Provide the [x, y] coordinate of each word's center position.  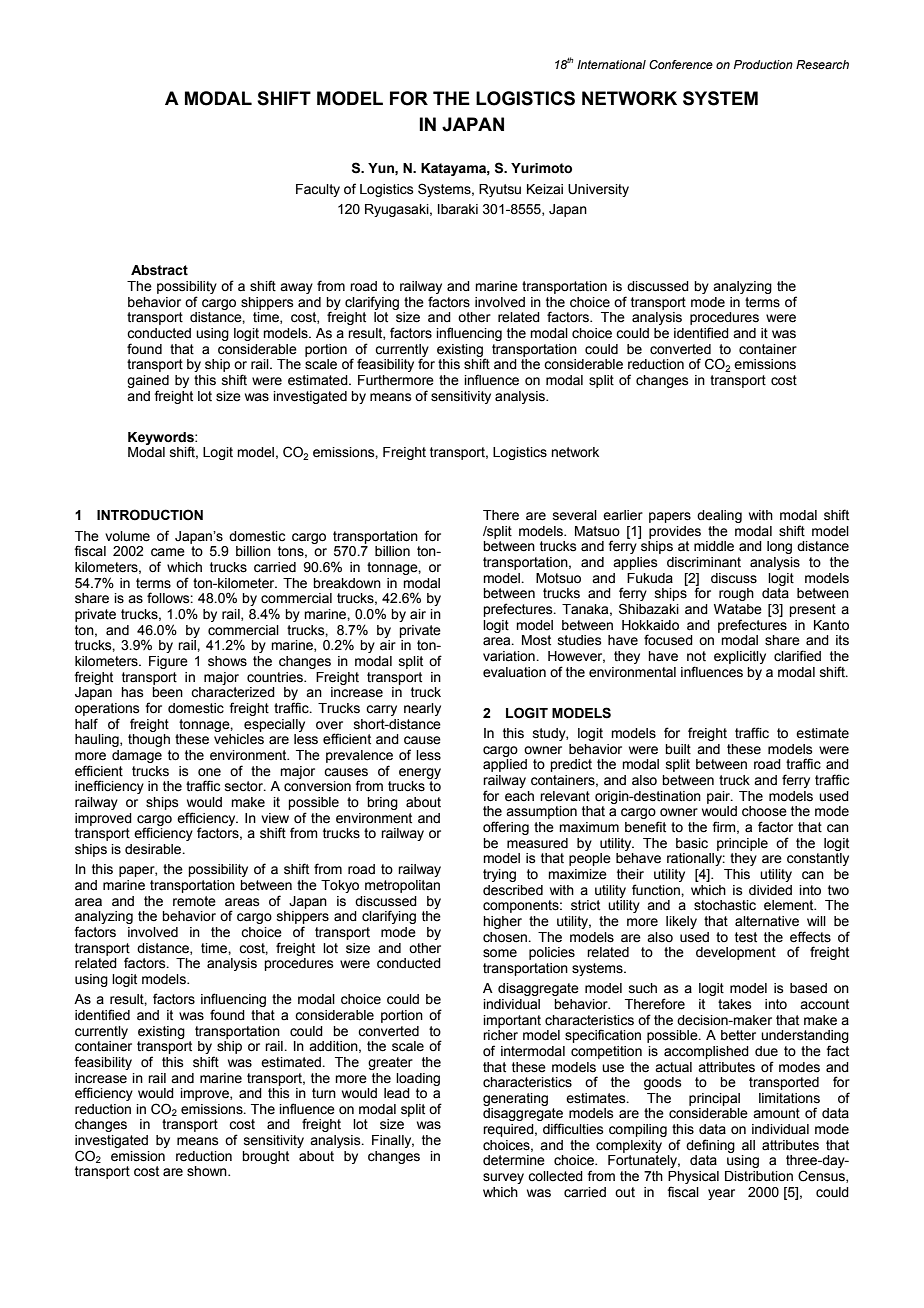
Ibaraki [458, 209]
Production [763, 64]
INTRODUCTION [150, 515]
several [575, 515]
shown [208, 1171]
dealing [719, 516]
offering [506, 828]
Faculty [318, 190]
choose [764, 811]
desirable [154, 849]
